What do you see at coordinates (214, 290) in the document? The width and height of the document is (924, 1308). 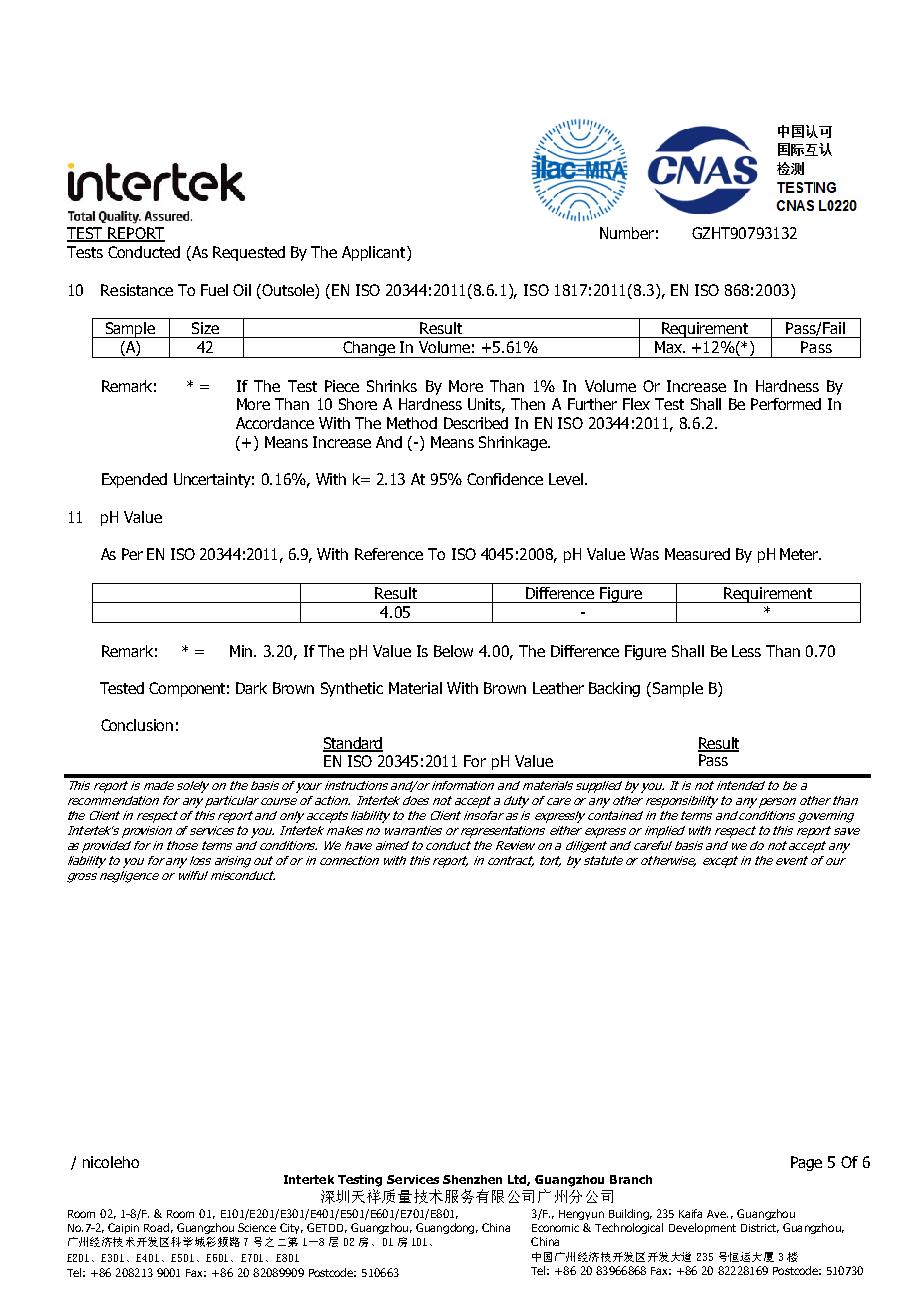 I see `Fuel` at bounding box center [214, 290].
